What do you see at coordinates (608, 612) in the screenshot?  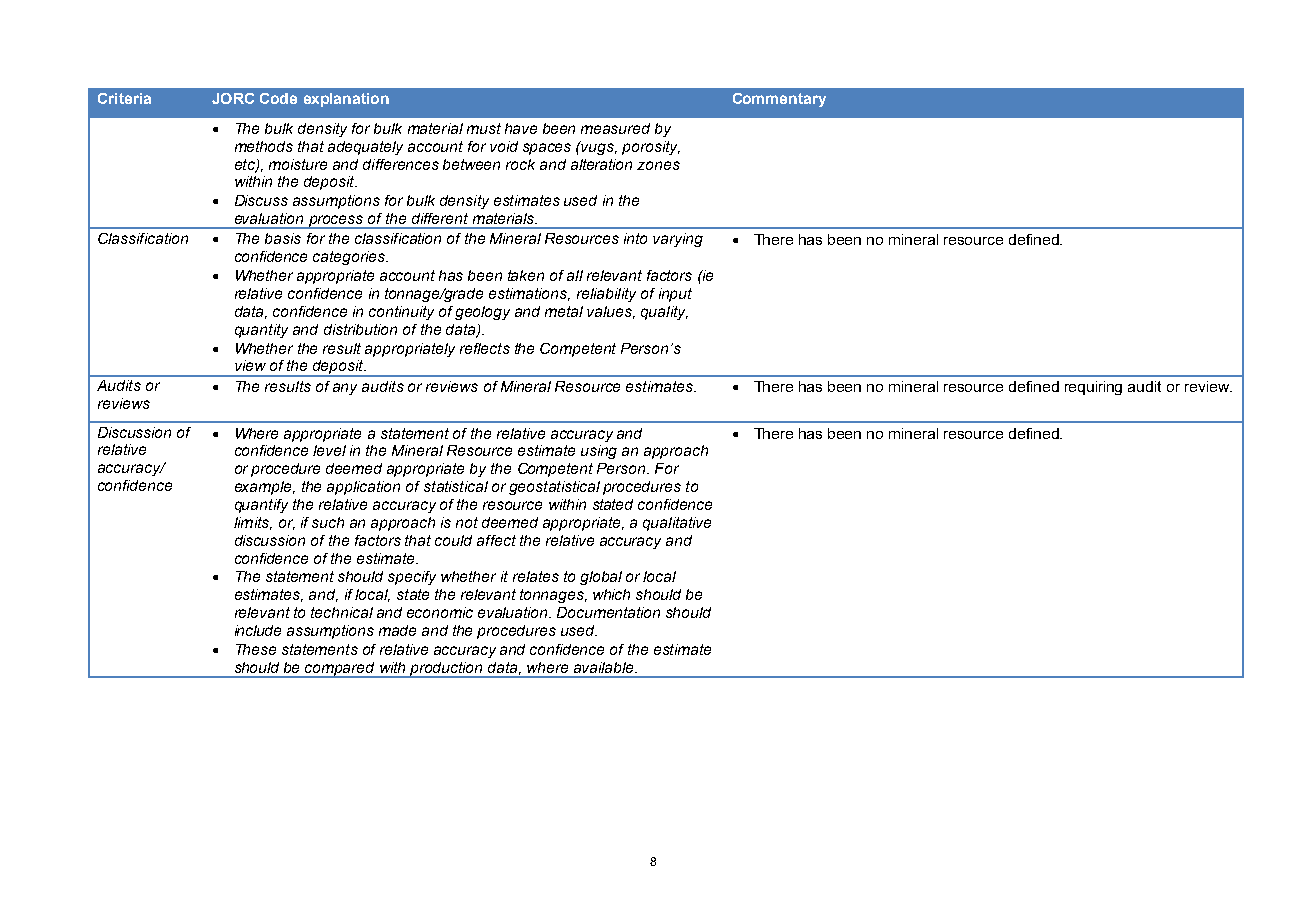 I see `Documentation` at bounding box center [608, 612].
